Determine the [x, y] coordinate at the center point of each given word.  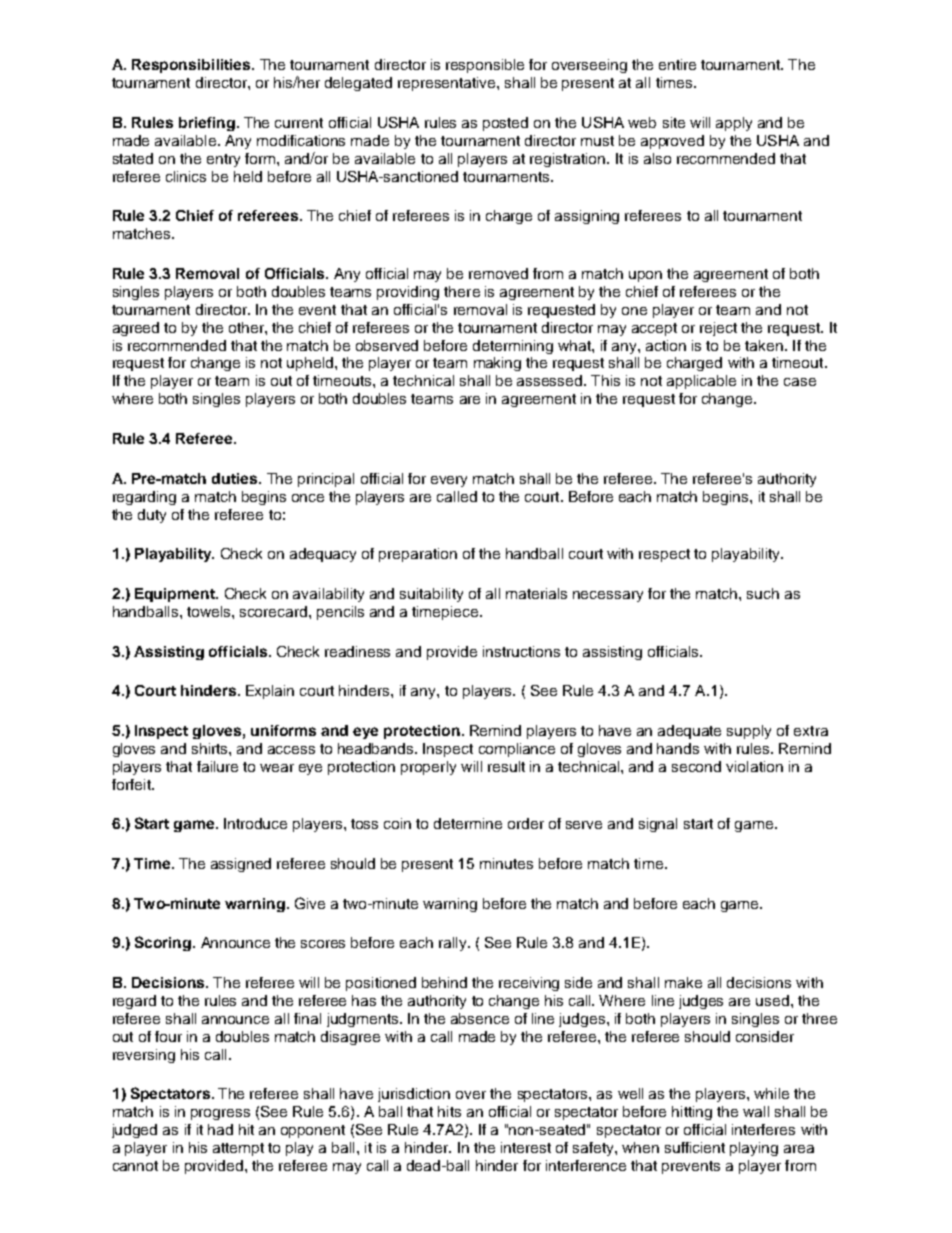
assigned [241, 865]
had [220, 1129]
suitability [431, 595]
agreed [136, 329]
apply [734, 124]
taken [764, 345]
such [763, 593]
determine [468, 823]
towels [210, 611]
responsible [485, 66]
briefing [207, 124]
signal [658, 825]
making [497, 364]
